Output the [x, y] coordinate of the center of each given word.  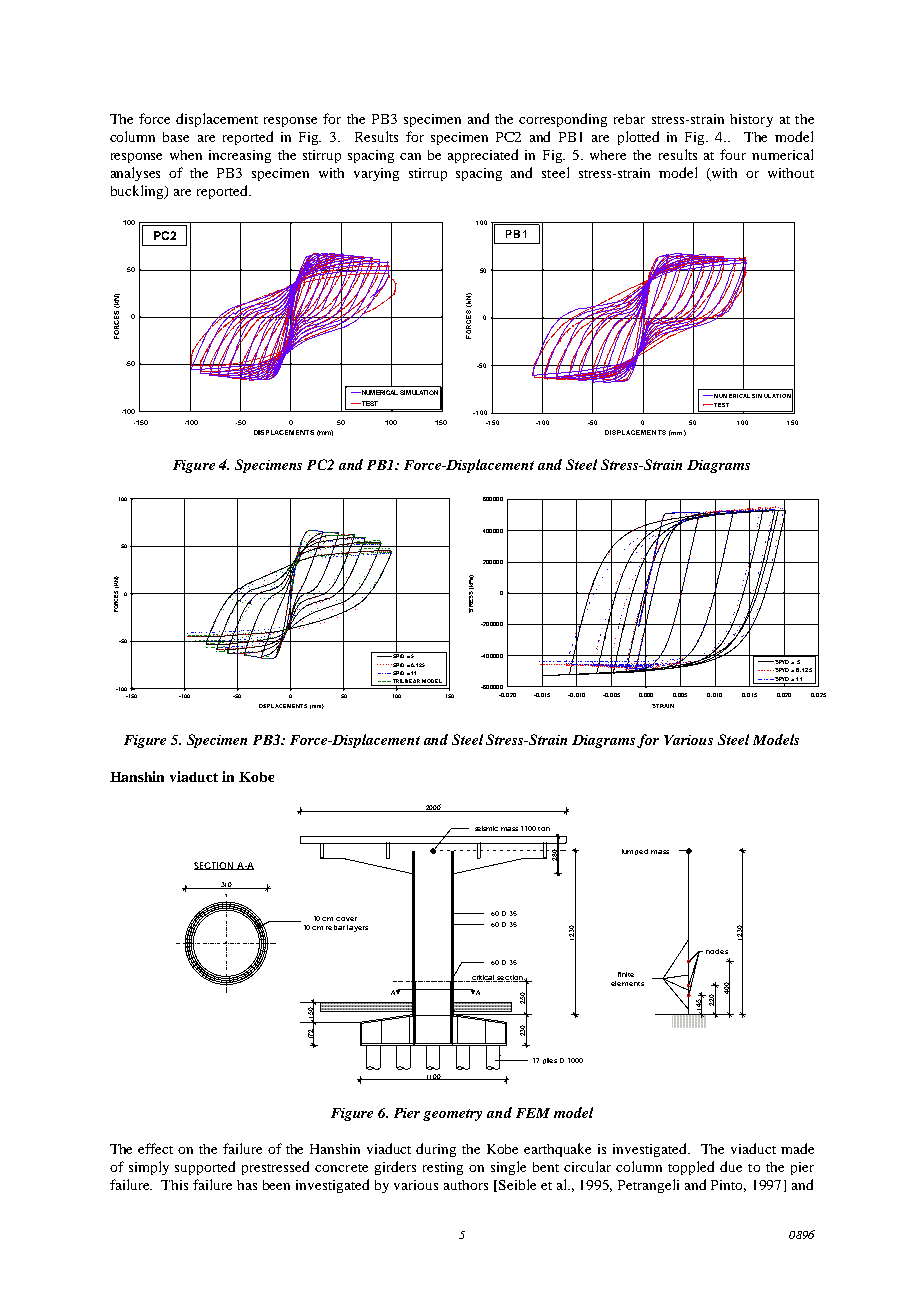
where [608, 155]
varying [376, 174]
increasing [240, 156]
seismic [486, 828]
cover [346, 919]
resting [443, 1168]
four [733, 154]
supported [205, 1168]
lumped [635, 852]
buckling [138, 192]
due [731, 1166]
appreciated [483, 156]
